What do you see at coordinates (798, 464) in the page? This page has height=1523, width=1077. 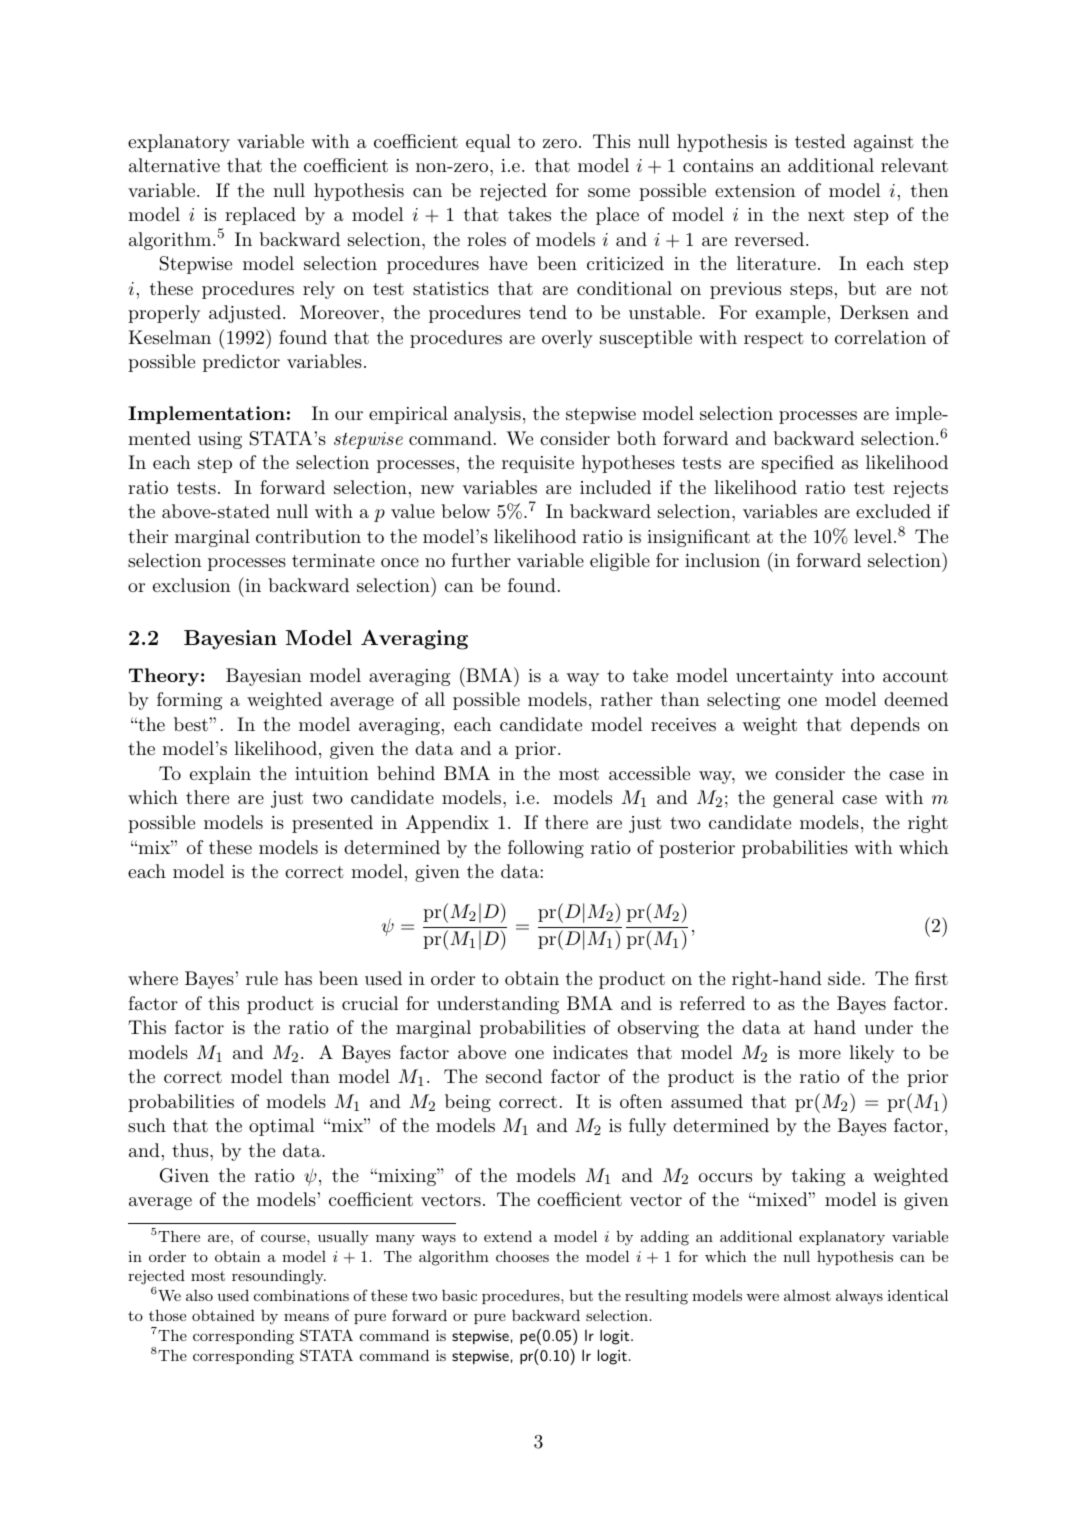 I see `specified` at bounding box center [798, 464].
